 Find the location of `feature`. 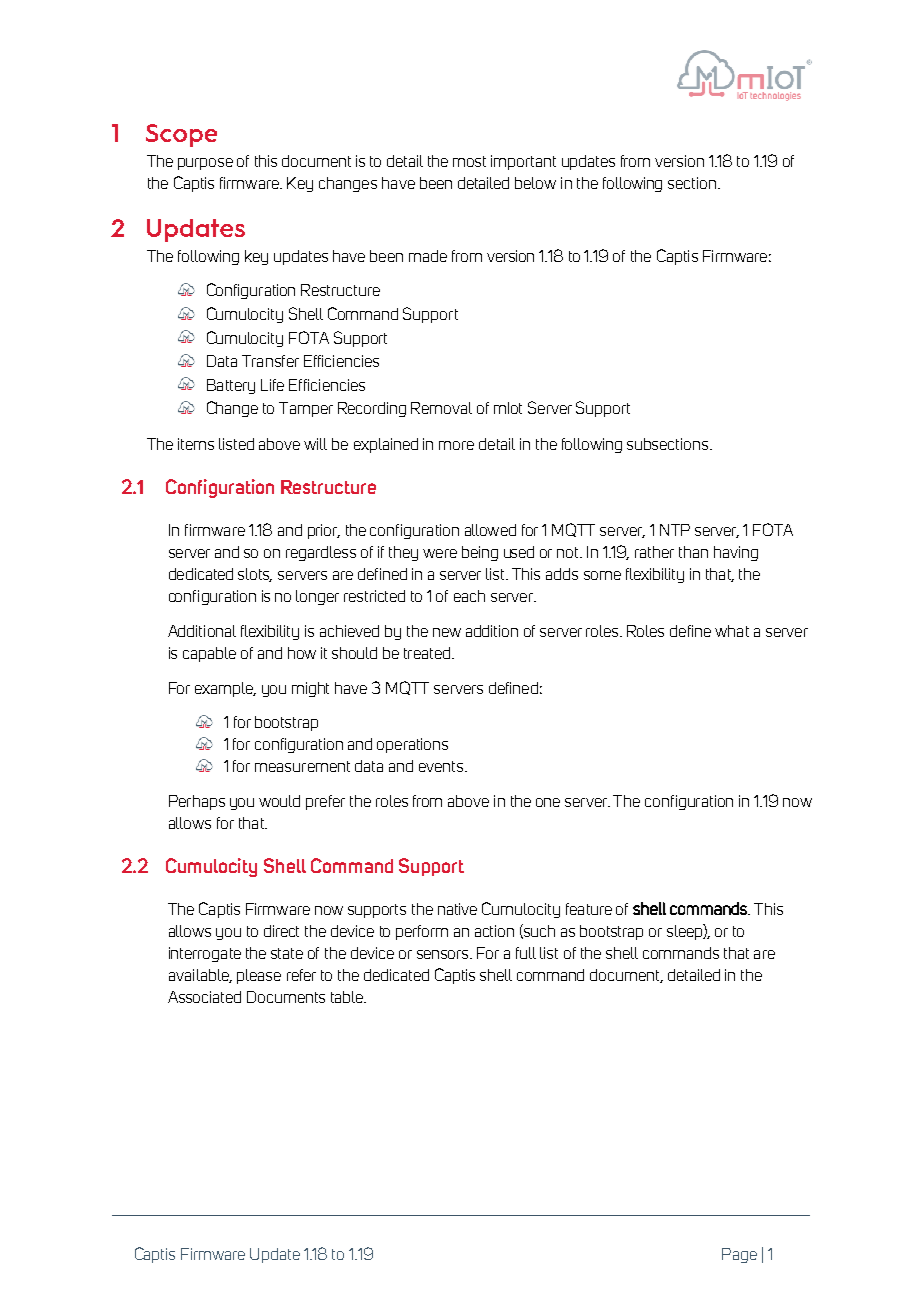

feature is located at coordinates (589, 909).
